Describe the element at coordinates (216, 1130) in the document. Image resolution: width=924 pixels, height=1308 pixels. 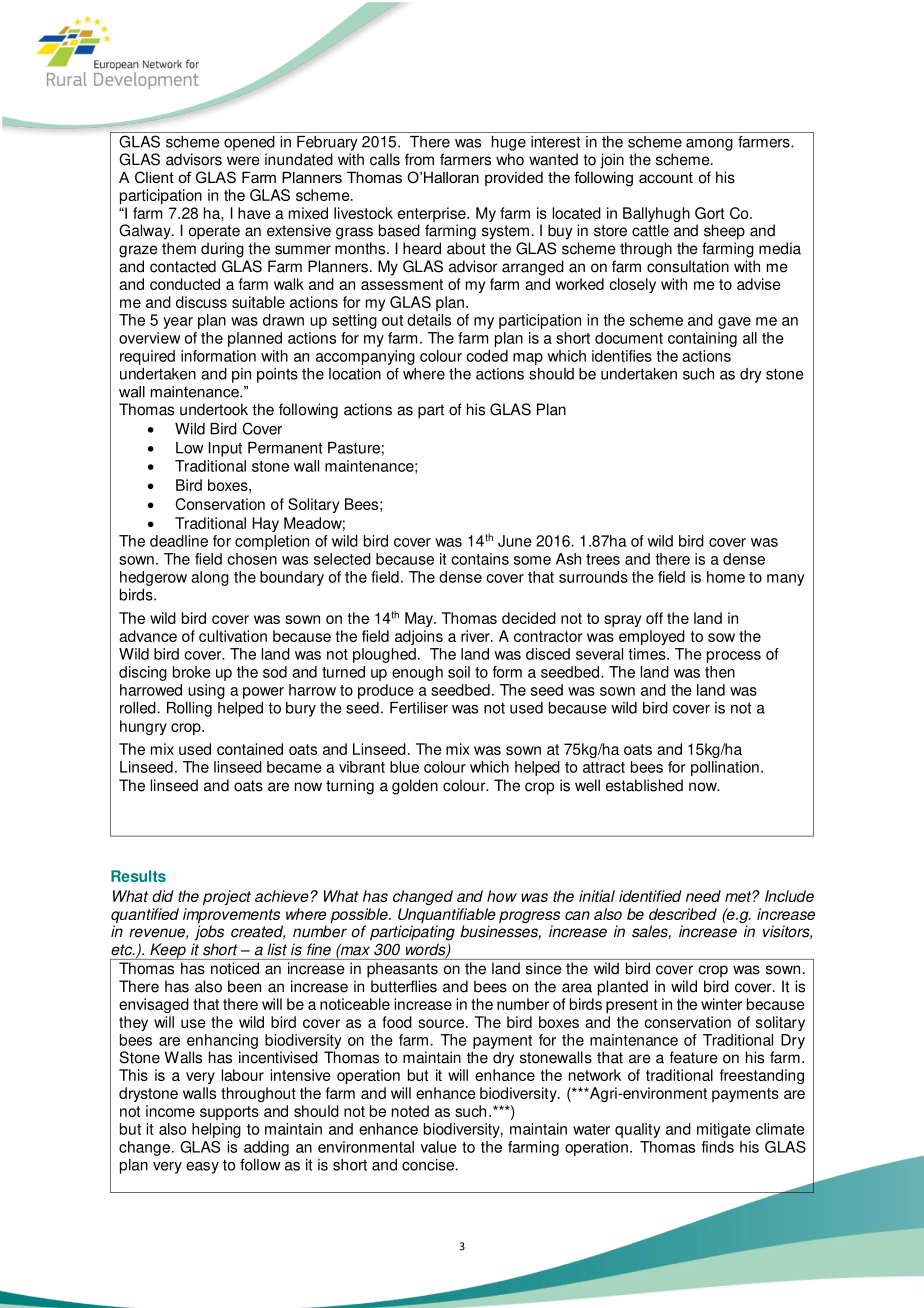
I see `helping` at that location.
